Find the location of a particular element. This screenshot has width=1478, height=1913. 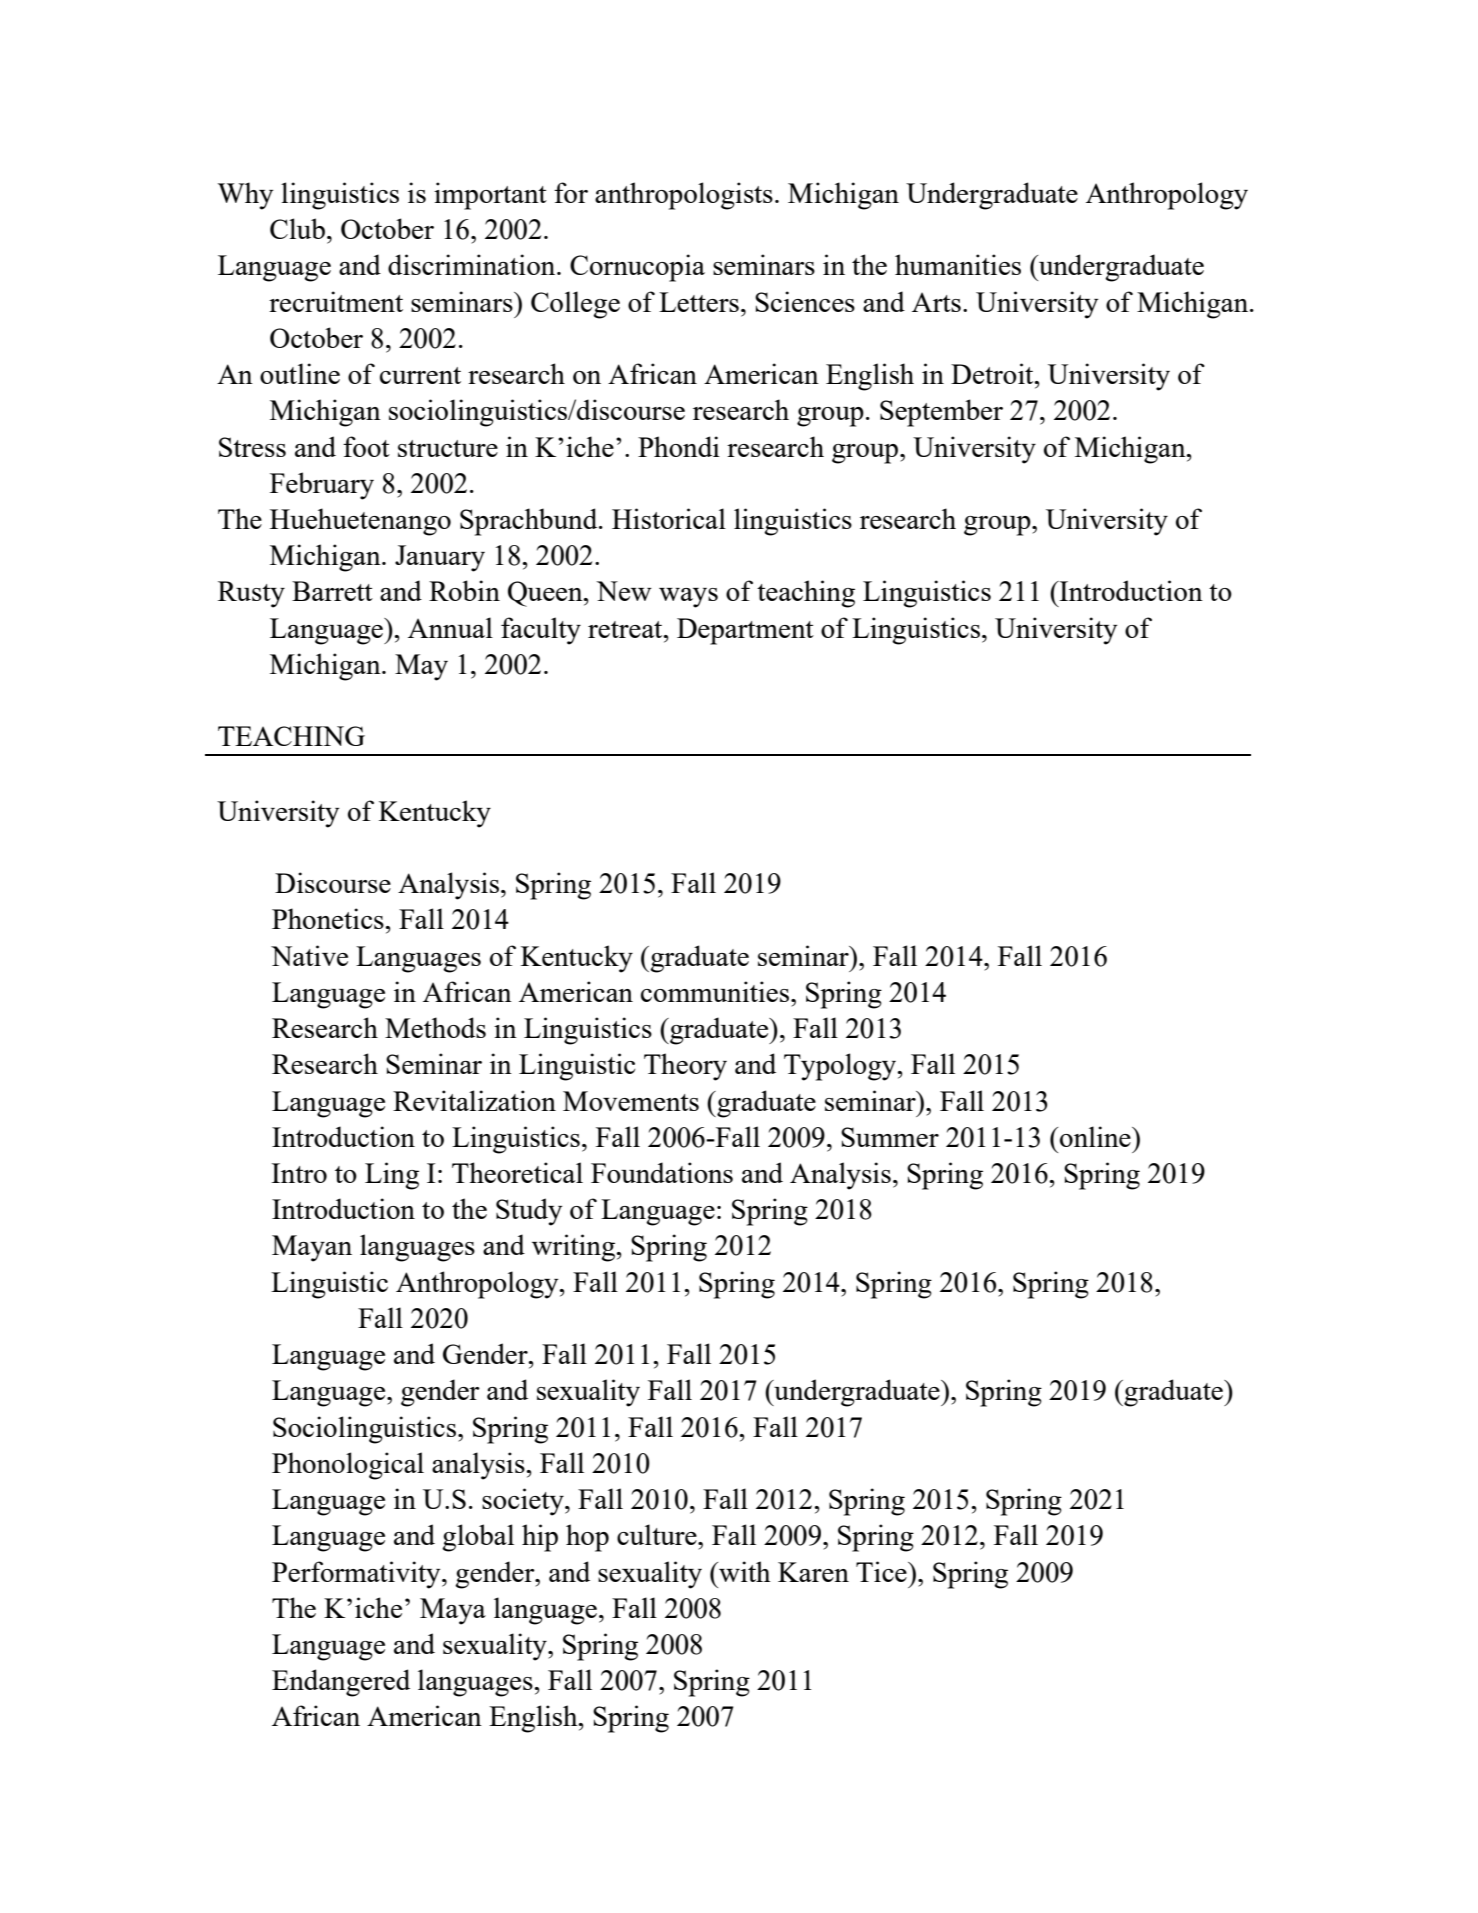

September is located at coordinates (941, 413).
